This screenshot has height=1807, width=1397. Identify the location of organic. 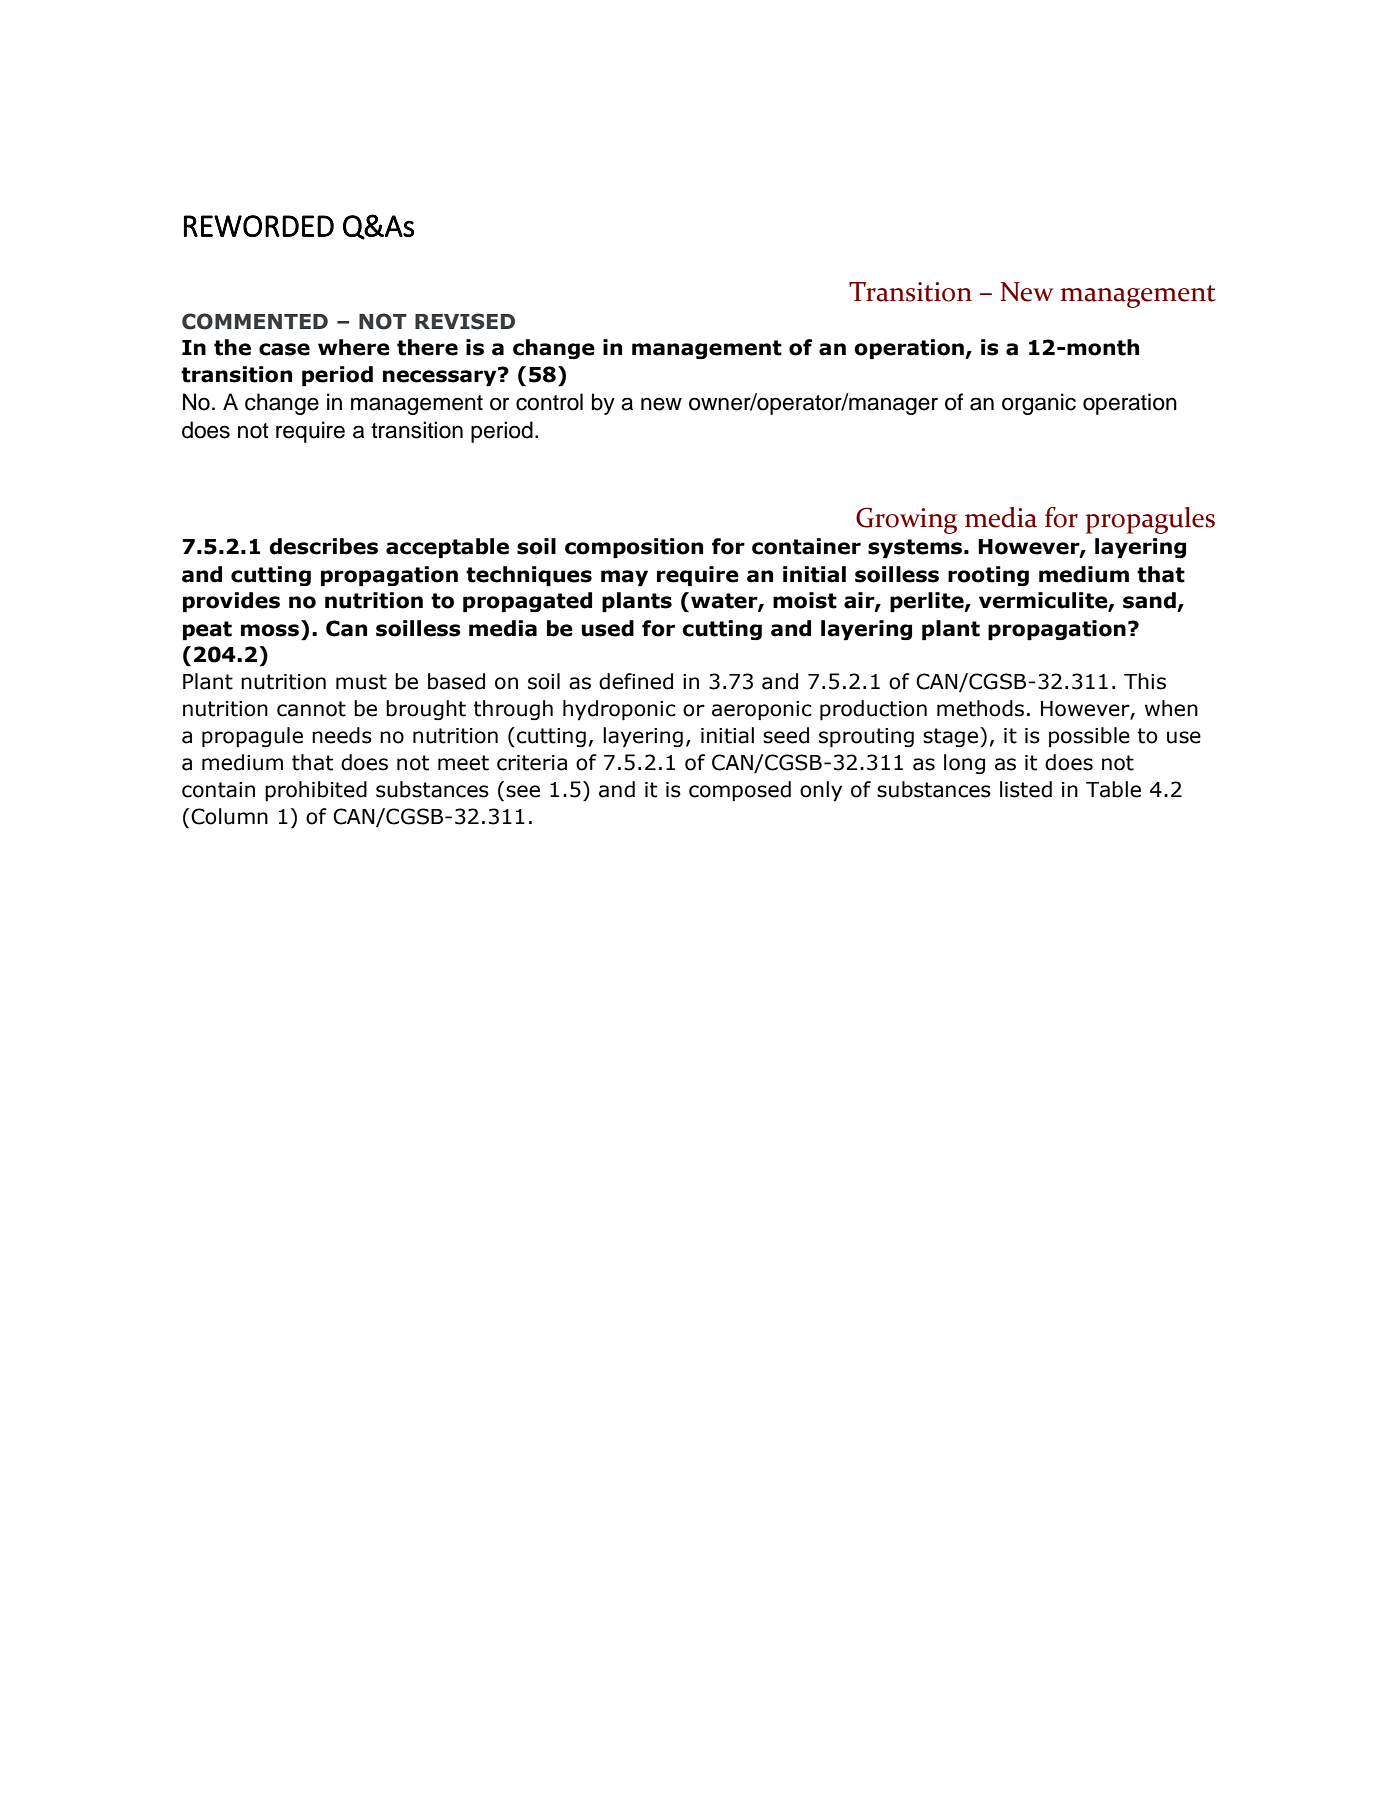
(1039, 404).
